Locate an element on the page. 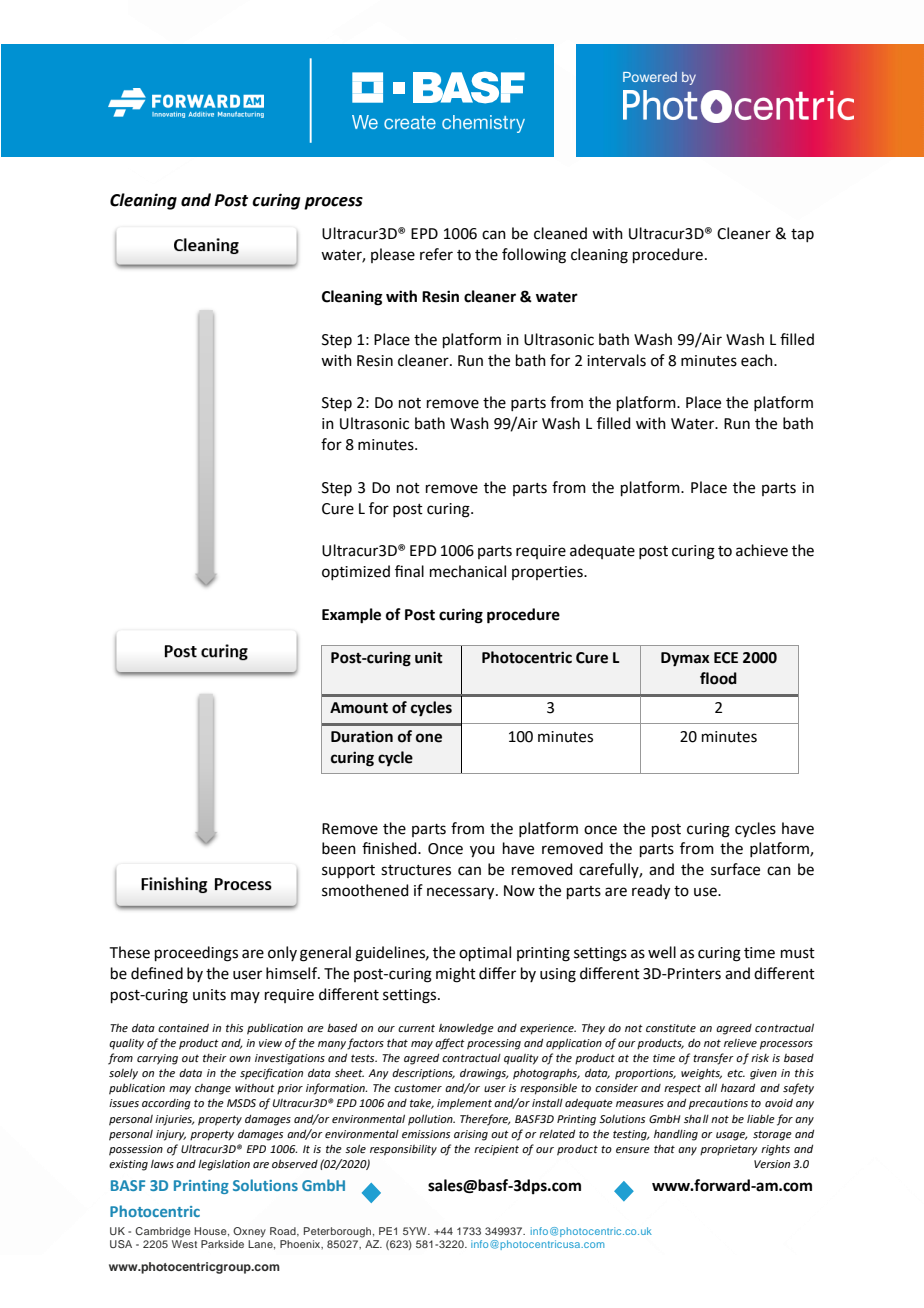  please is located at coordinates (393, 255).
